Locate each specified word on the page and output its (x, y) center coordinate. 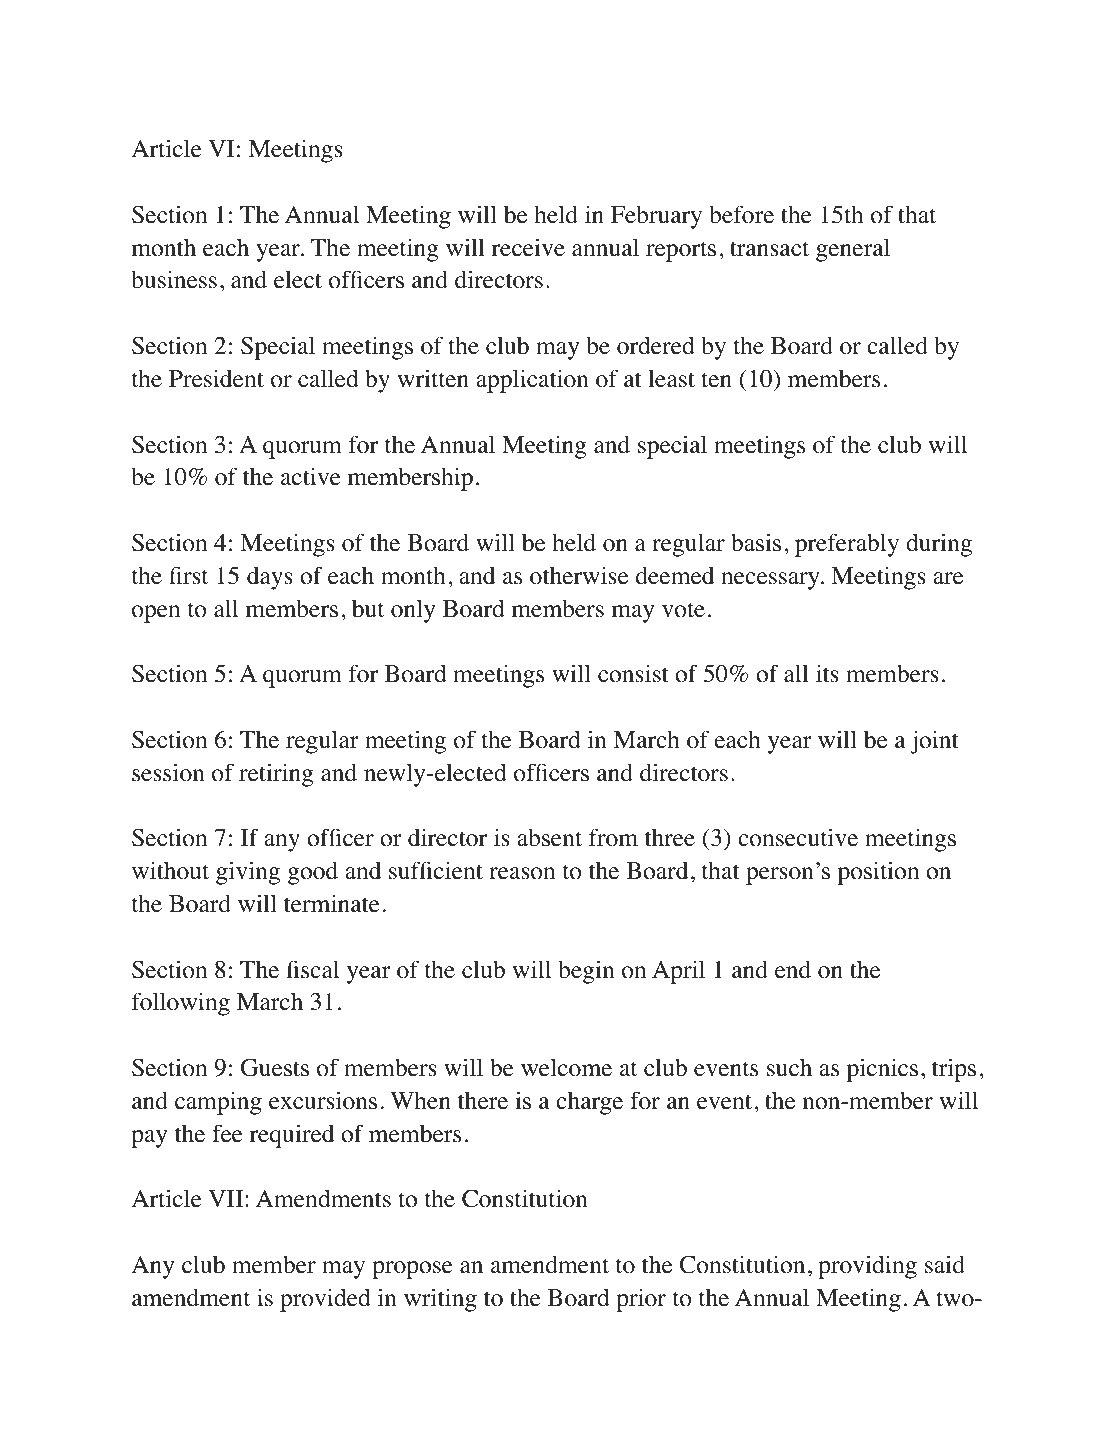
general (853, 250)
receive (528, 247)
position (878, 873)
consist (633, 673)
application (532, 381)
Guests (275, 1068)
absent (549, 837)
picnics (882, 1070)
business (174, 279)
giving (248, 873)
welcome (566, 1067)
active (311, 476)
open (156, 614)
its (827, 673)
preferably (847, 545)
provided (325, 1300)
